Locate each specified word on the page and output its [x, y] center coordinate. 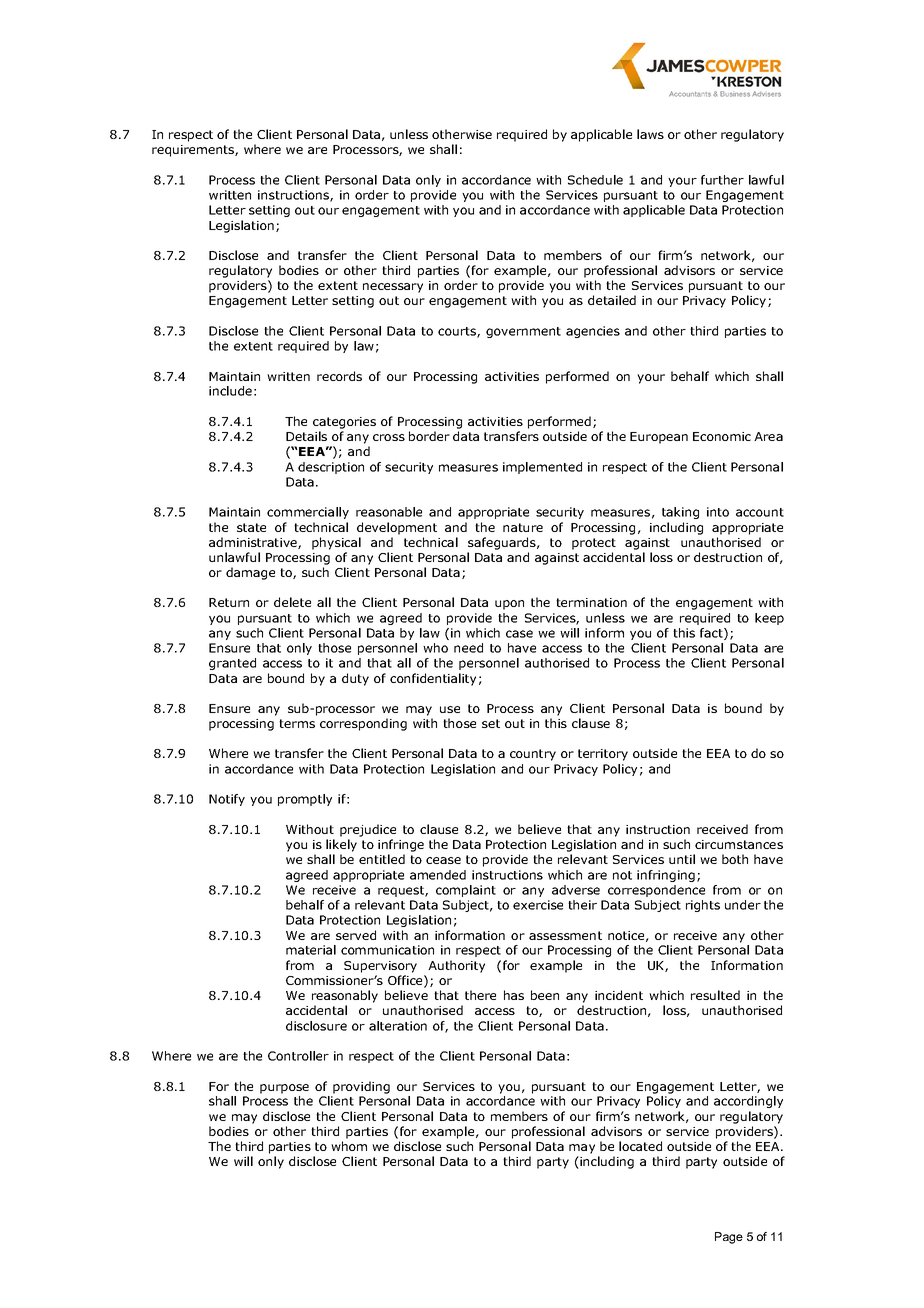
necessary [393, 288]
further [722, 180]
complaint [466, 891]
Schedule [595, 180]
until [682, 859]
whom [349, 1146]
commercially [308, 513]
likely [341, 845]
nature [523, 527]
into [718, 512]
